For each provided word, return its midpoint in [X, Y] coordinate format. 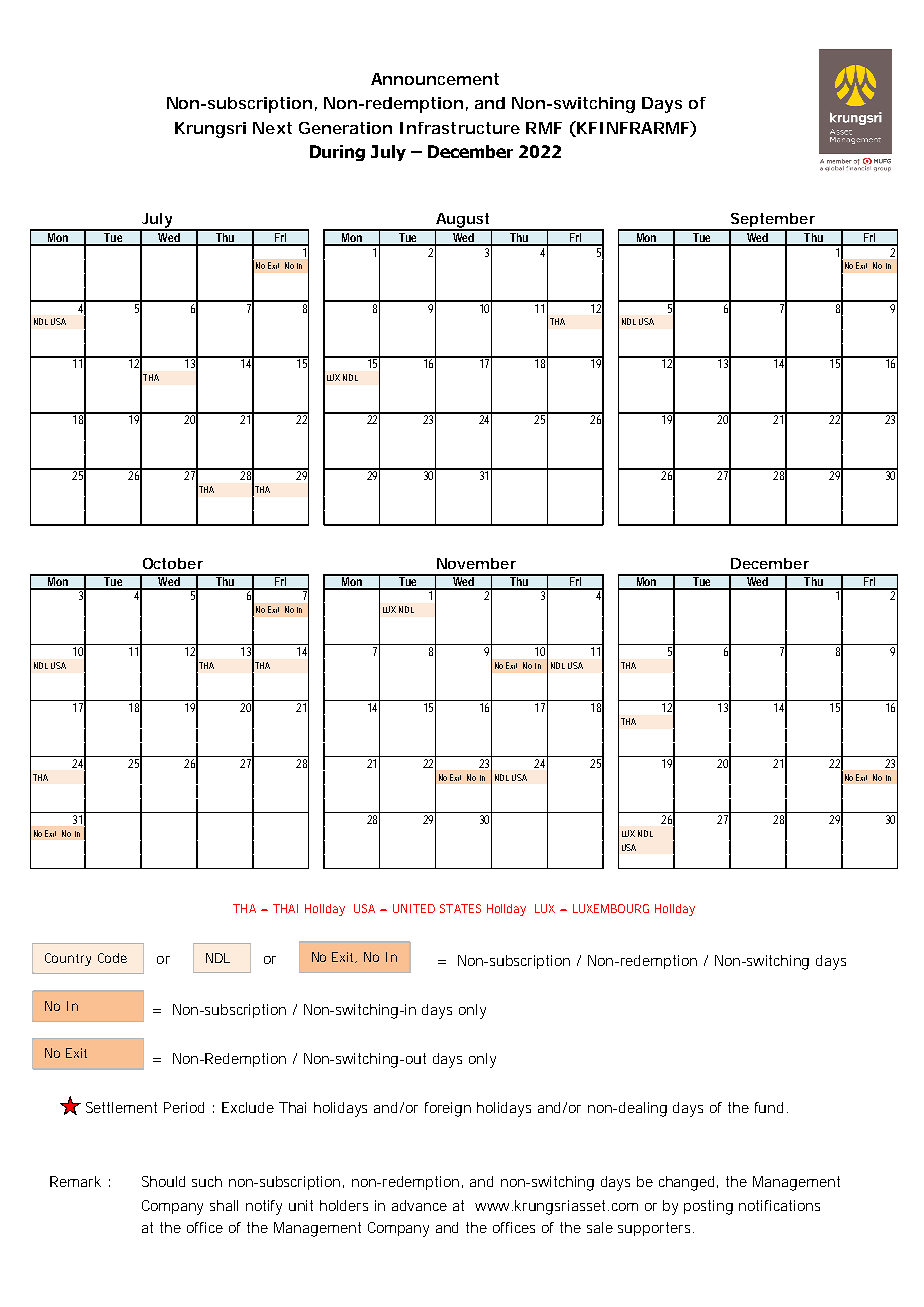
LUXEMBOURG [611, 908]
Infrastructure [460, 128]
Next [272, 128]
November [476, 563]
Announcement [435, 79]
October [173, 563]
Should [163, 1181]
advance [419, 1205]
